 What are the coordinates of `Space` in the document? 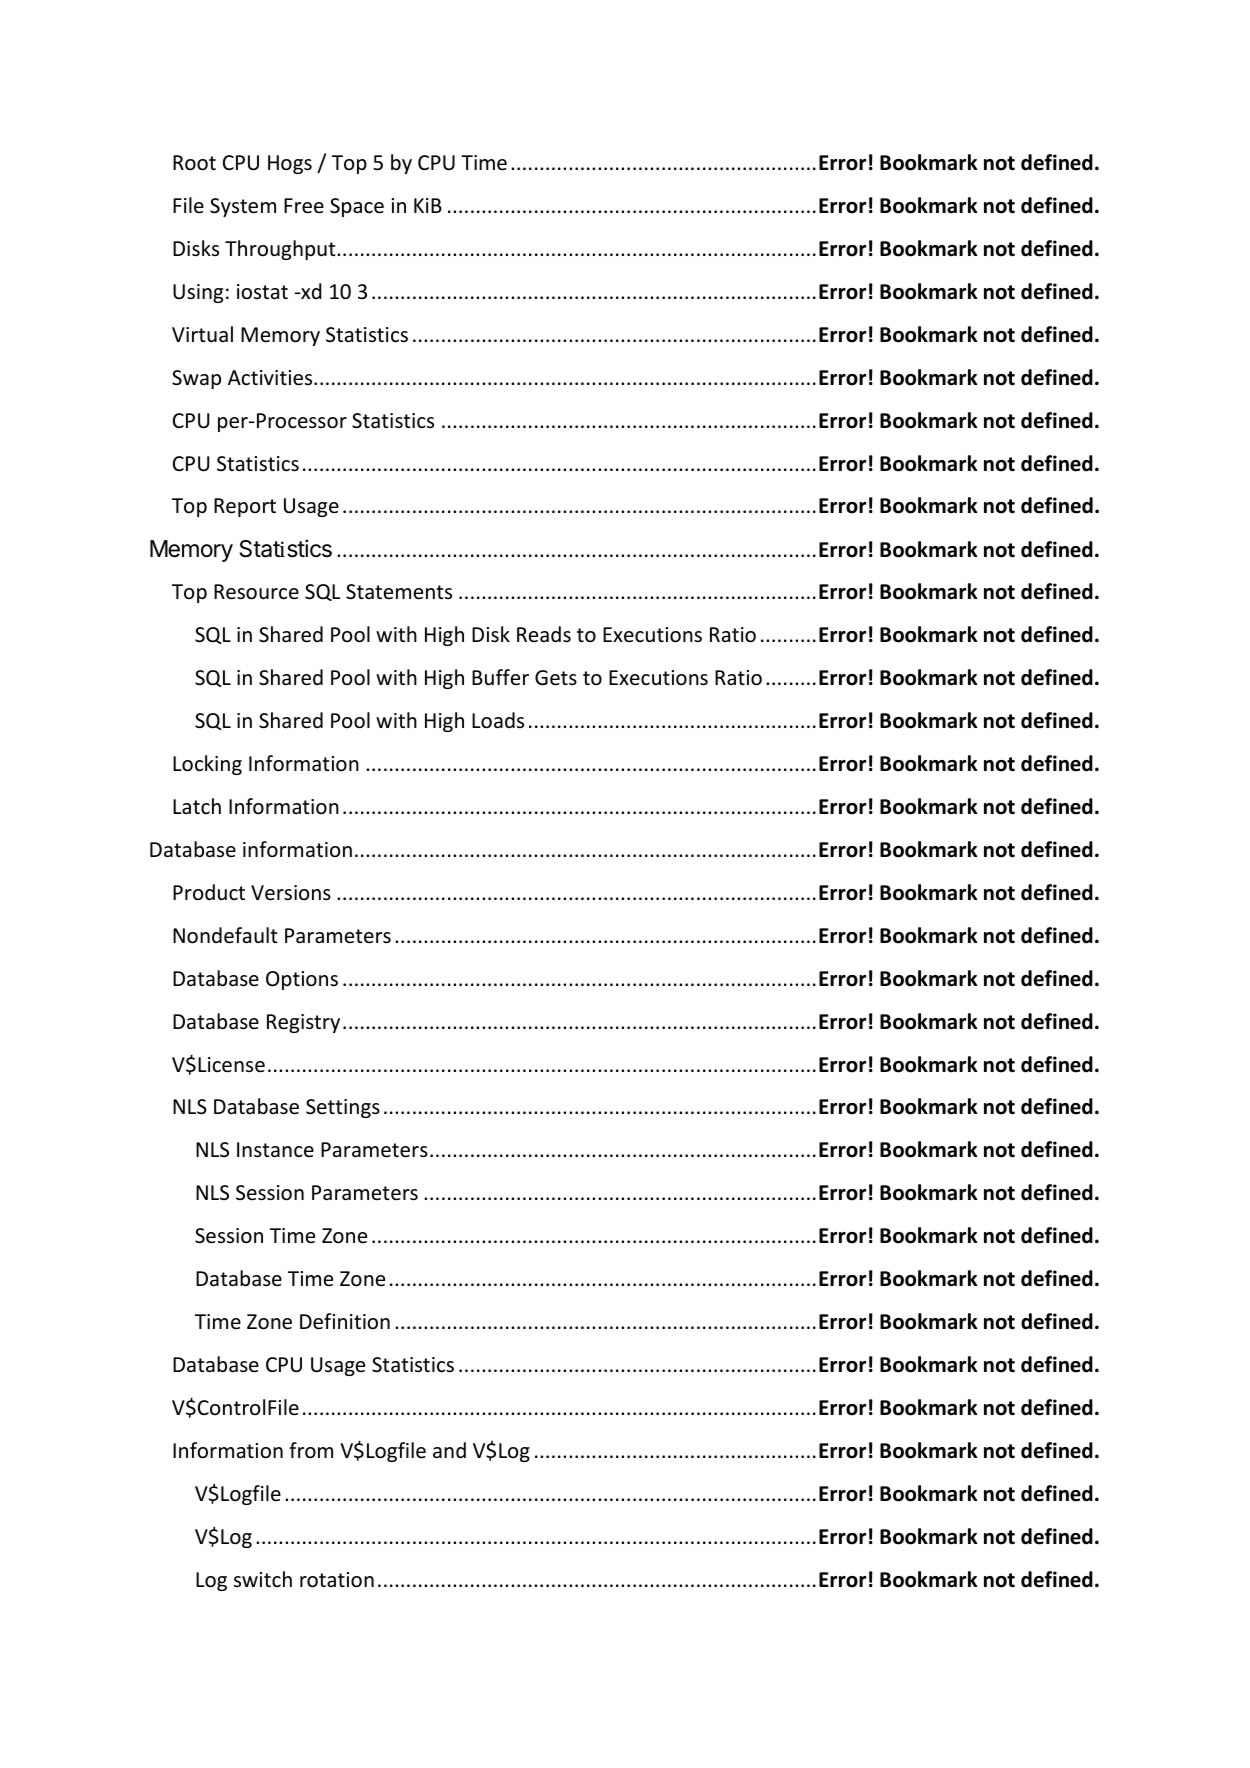 It's located at (357, 207).
